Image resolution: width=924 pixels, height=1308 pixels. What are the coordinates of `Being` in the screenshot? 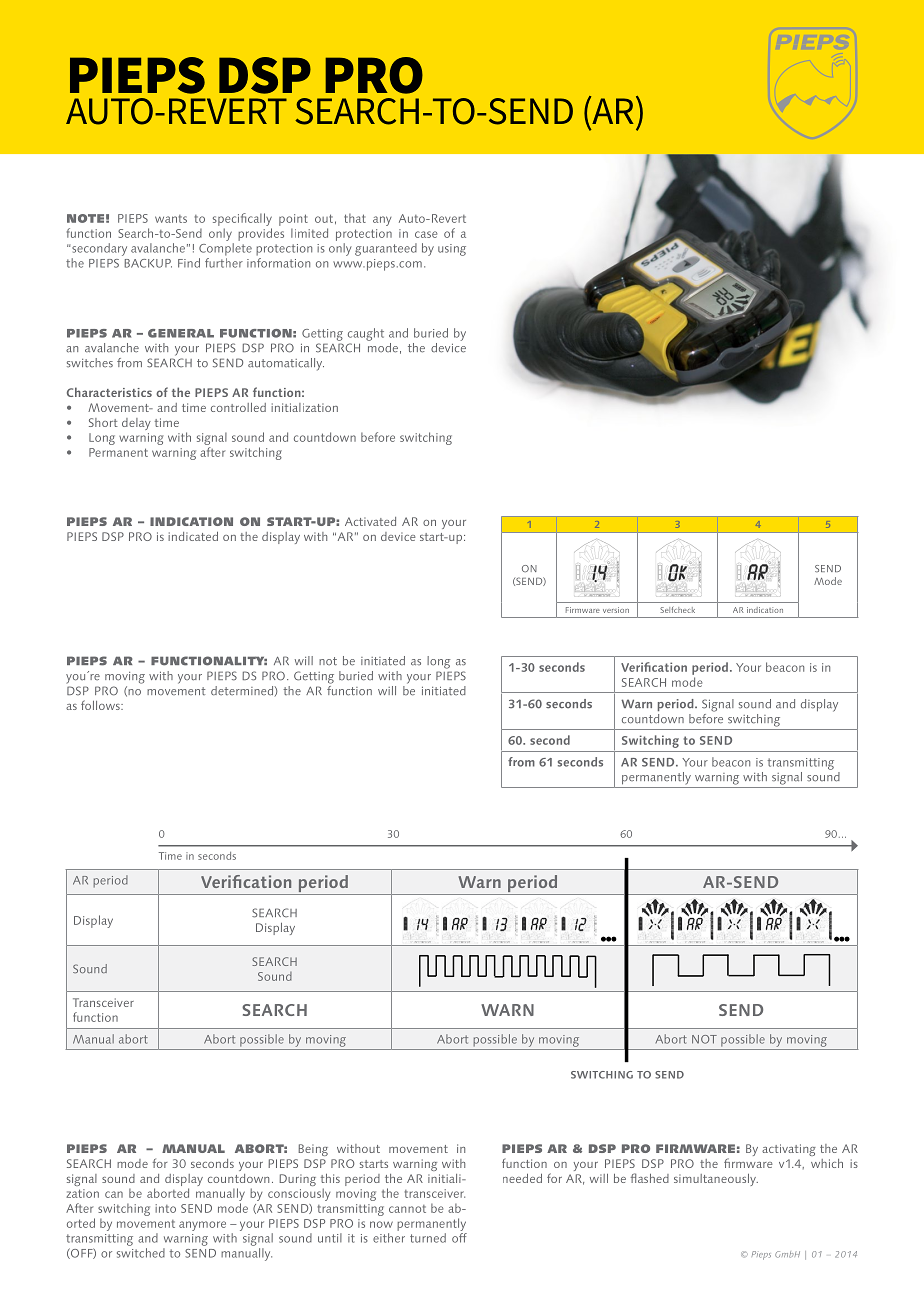 It's located at (313, 1150).
